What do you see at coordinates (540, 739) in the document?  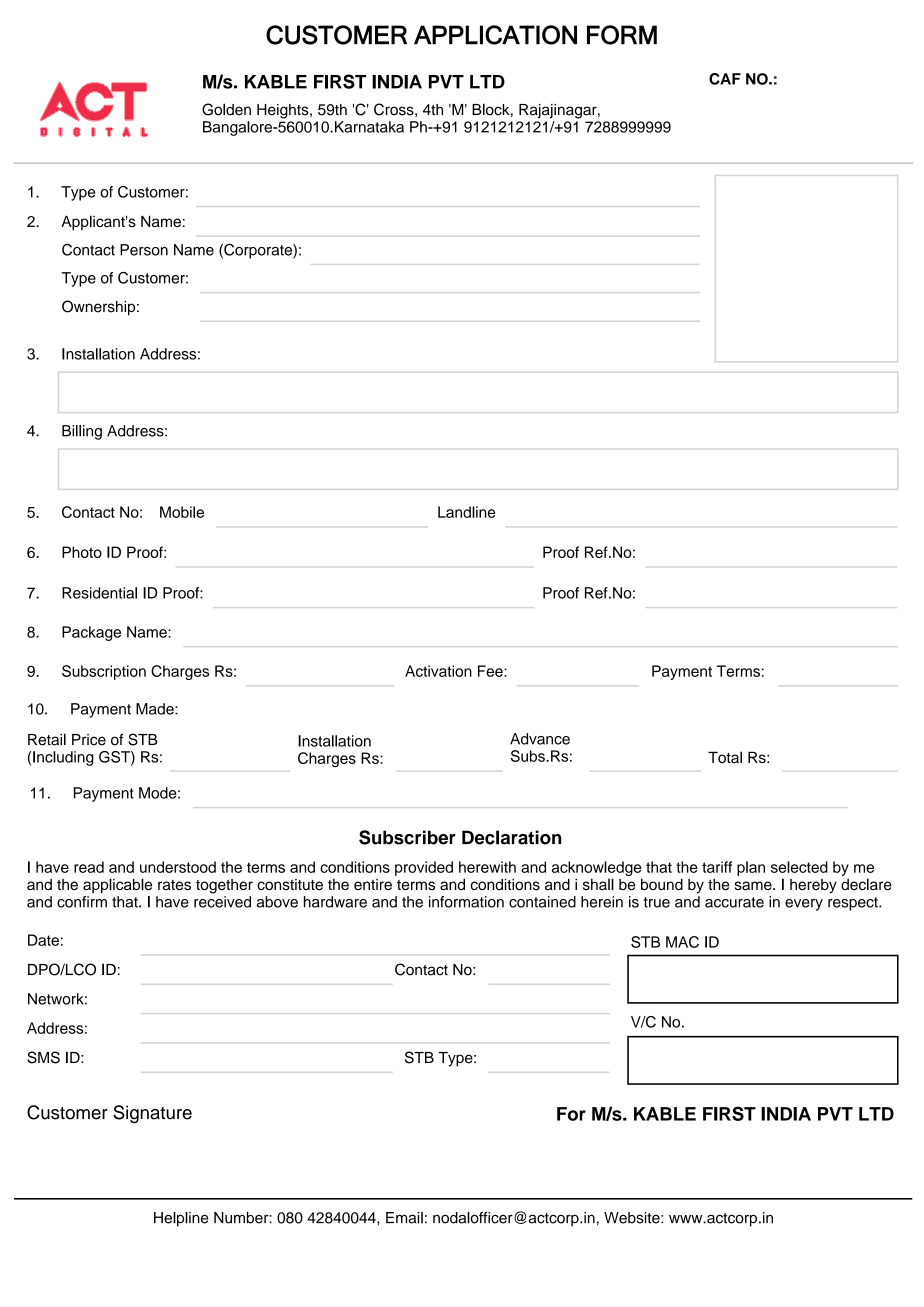 I see `Advance` at bounding box center [540, 739].
